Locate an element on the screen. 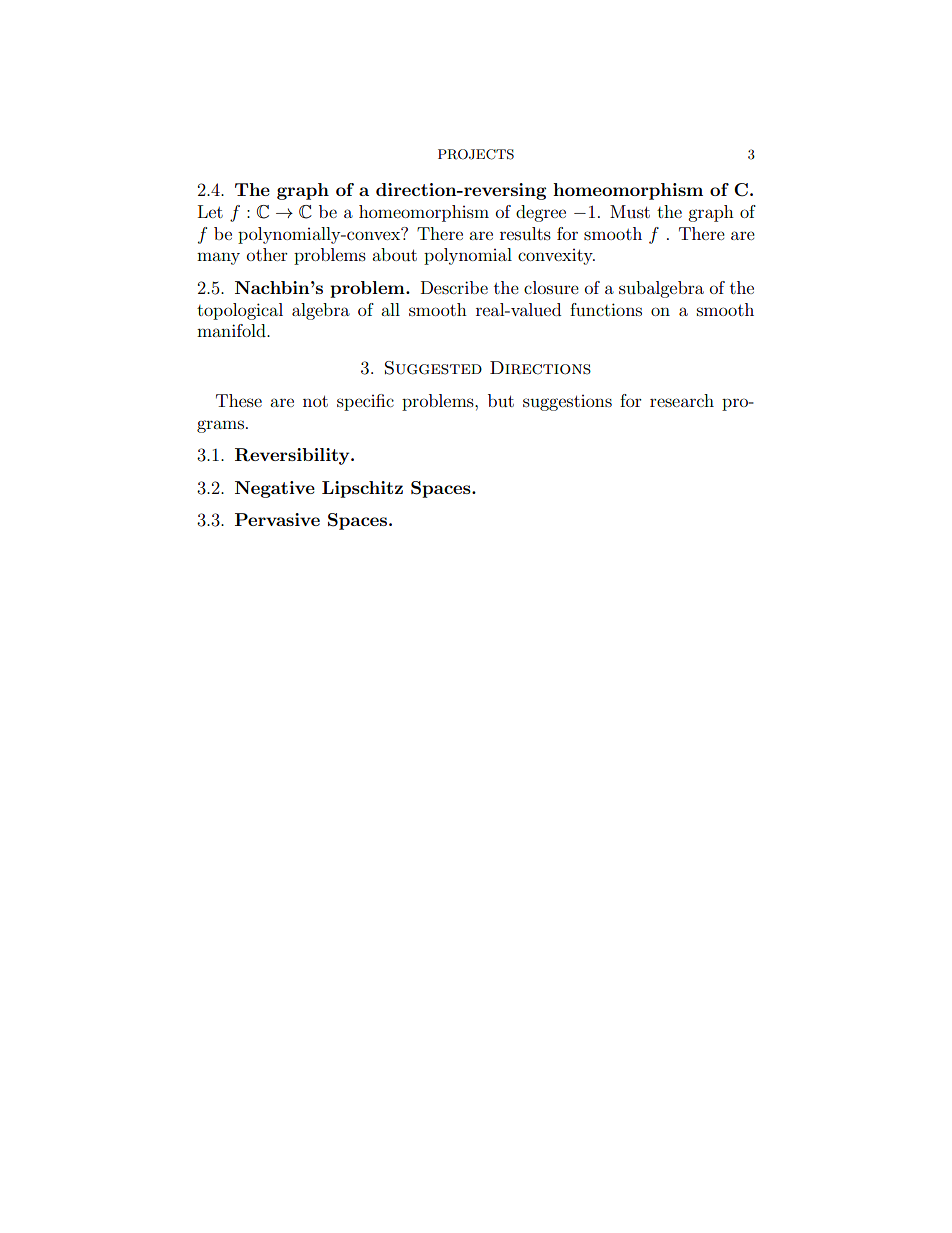 The width and height of the screenshot is (952, 1233). other is located at coordinates (267, 254).
